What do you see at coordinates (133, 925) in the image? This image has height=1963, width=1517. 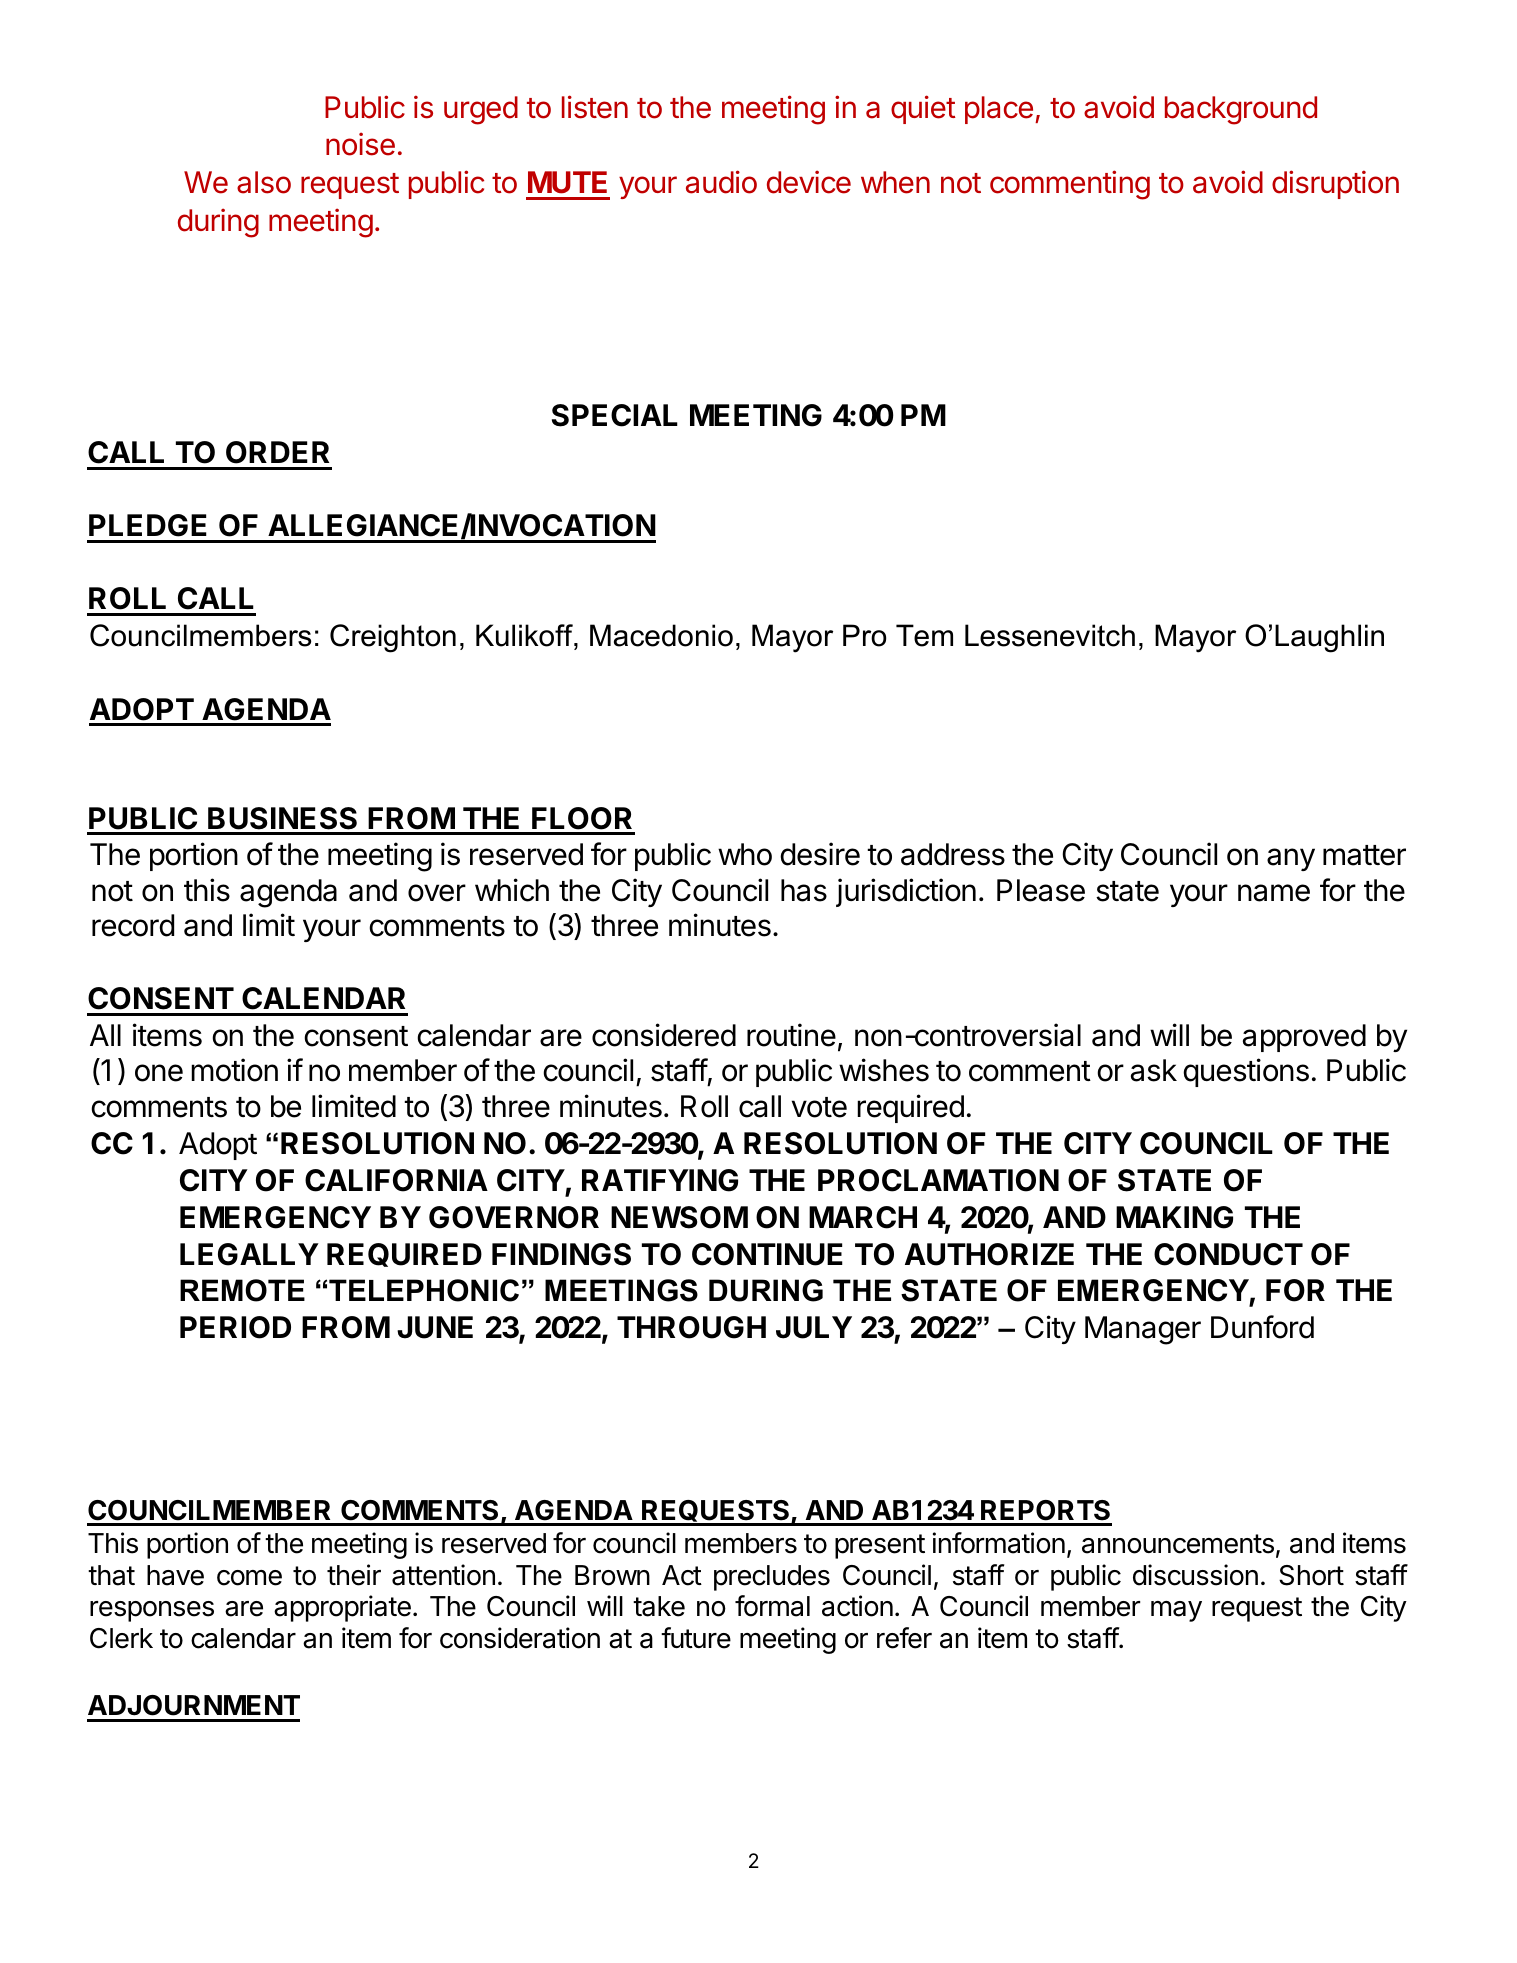 I see `record` at bounding box center [133, 925].
